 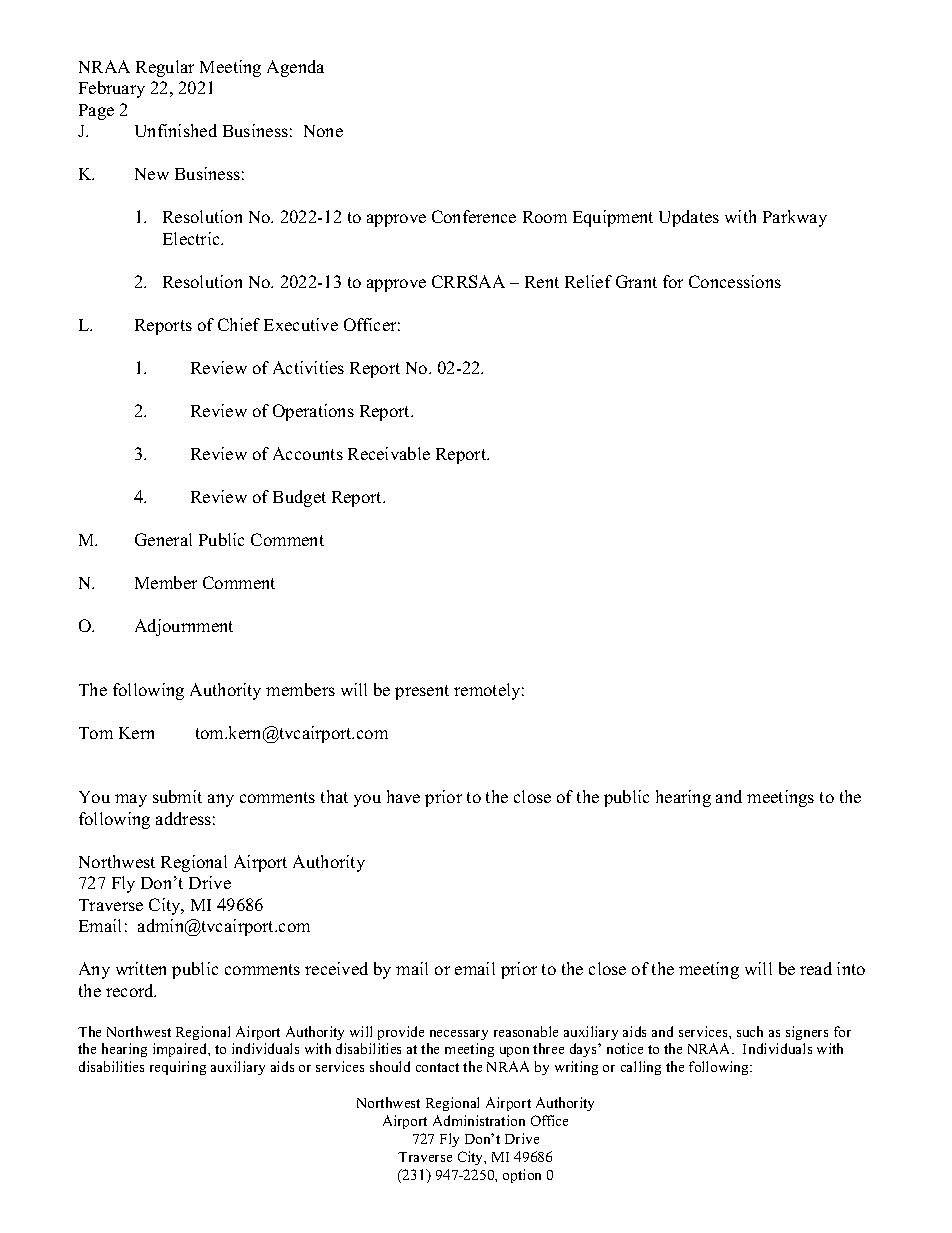 I want to click on requiring, so click(x=178, y=1068).
